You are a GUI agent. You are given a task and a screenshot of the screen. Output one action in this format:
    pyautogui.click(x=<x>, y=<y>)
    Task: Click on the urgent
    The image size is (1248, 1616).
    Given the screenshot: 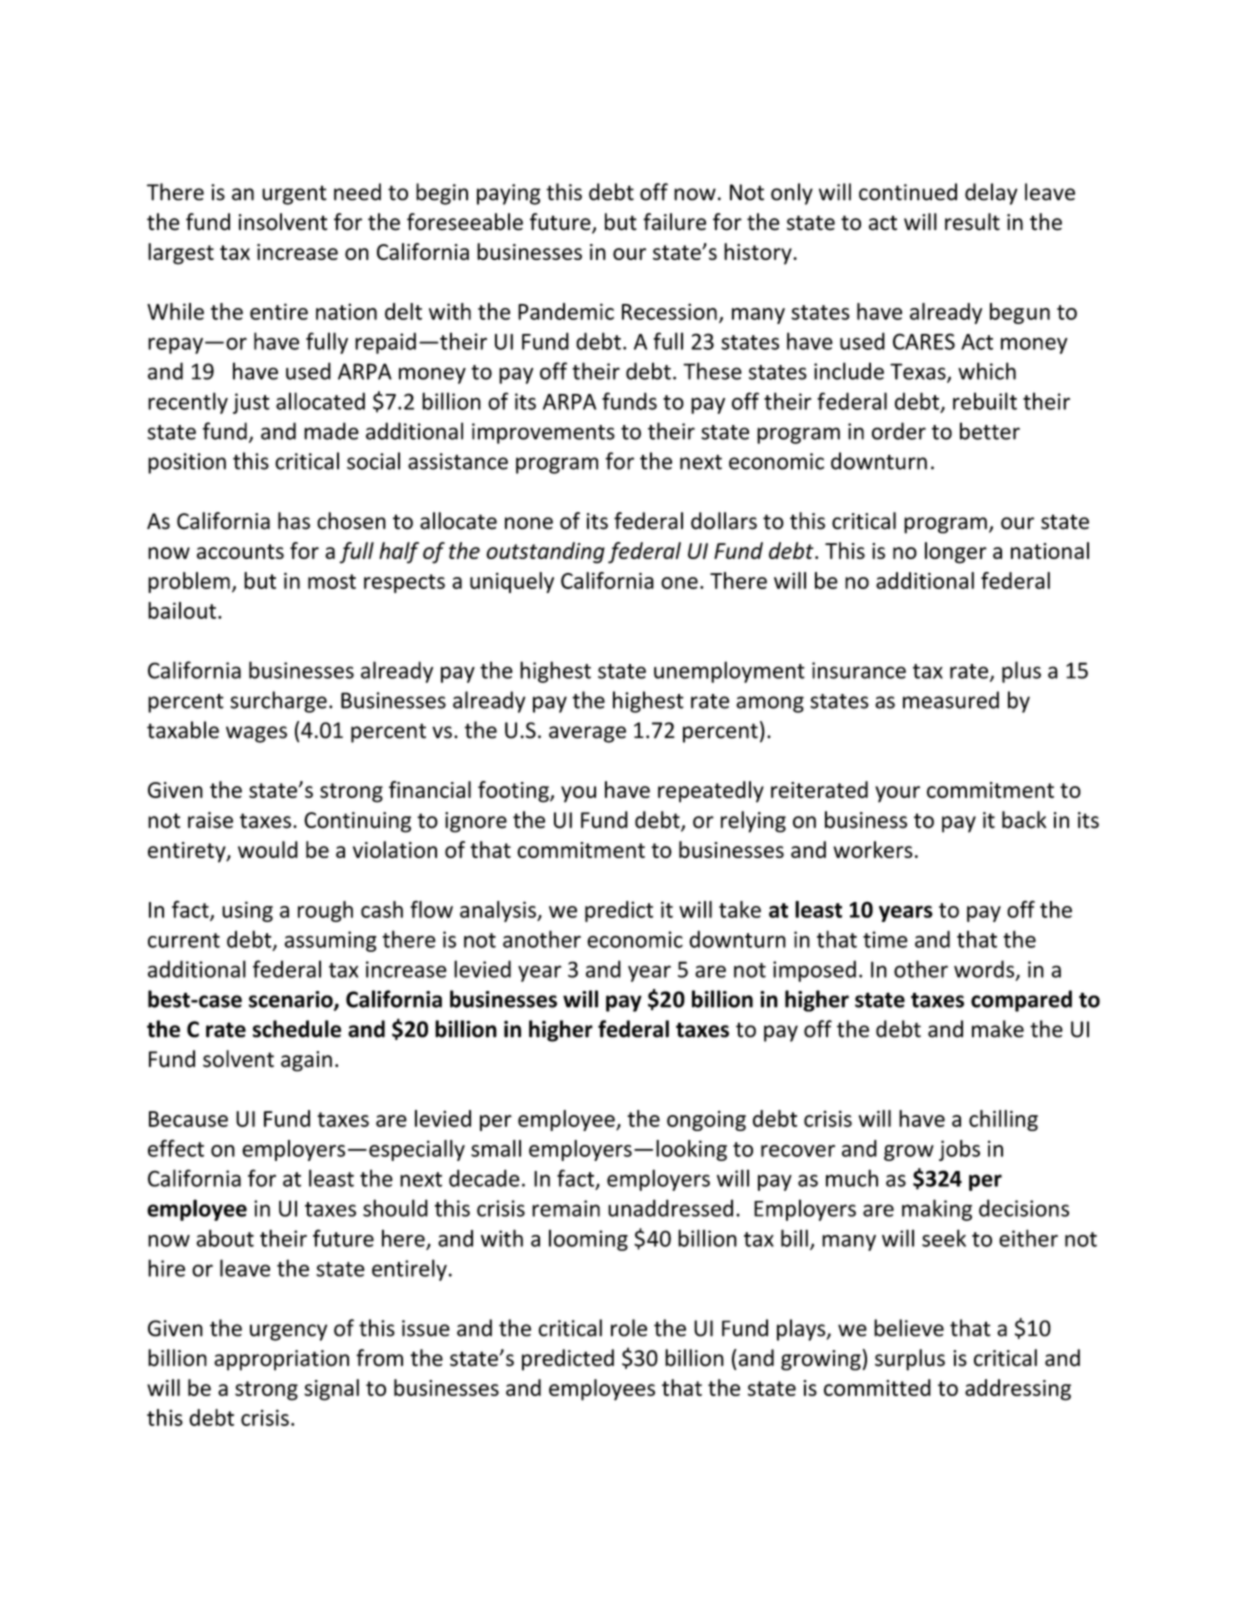 What is the action you would take?
    pyautogui.click(x=294, y=195)
